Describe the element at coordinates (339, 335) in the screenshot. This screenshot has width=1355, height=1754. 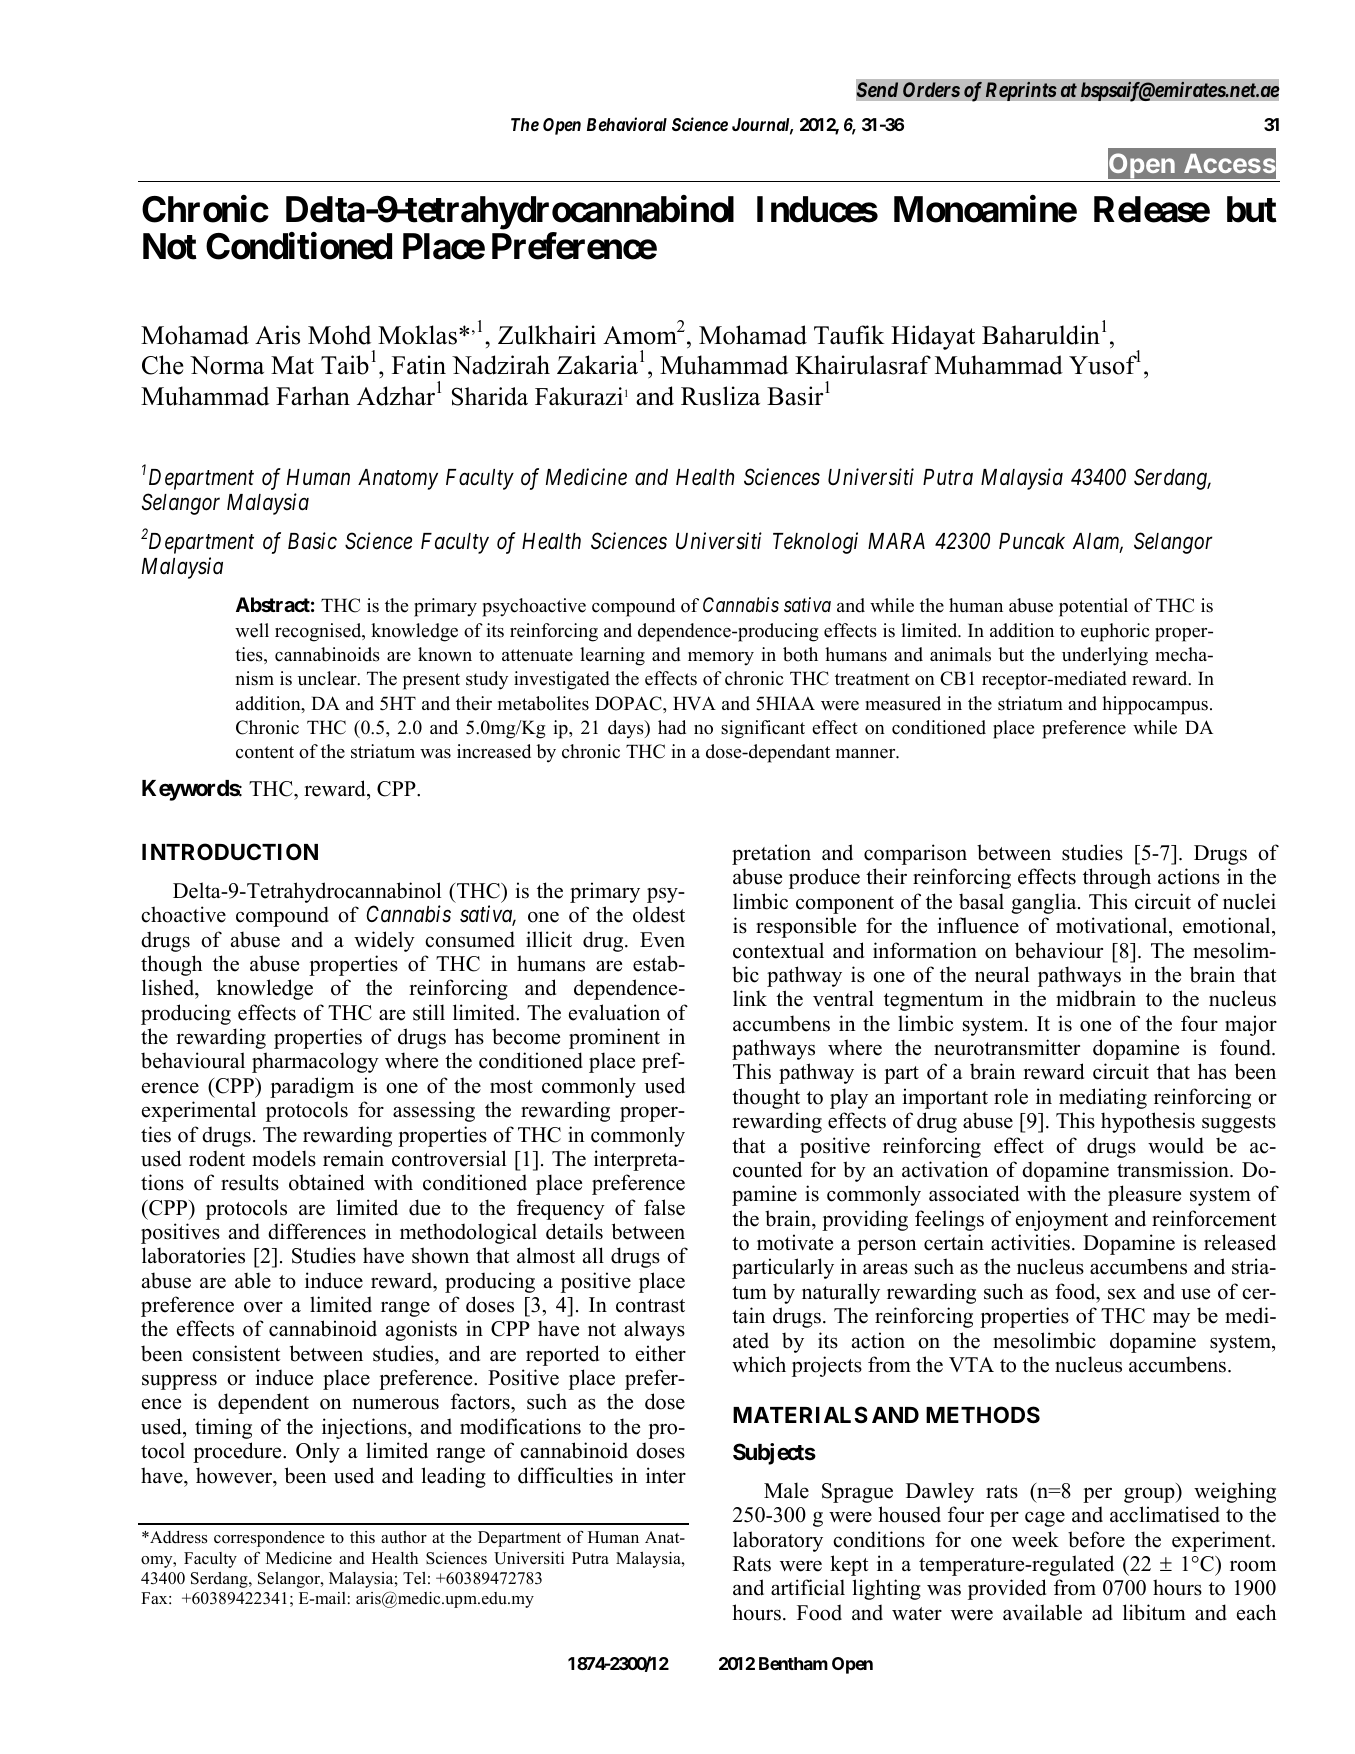
I see `Mohd` at that location.
